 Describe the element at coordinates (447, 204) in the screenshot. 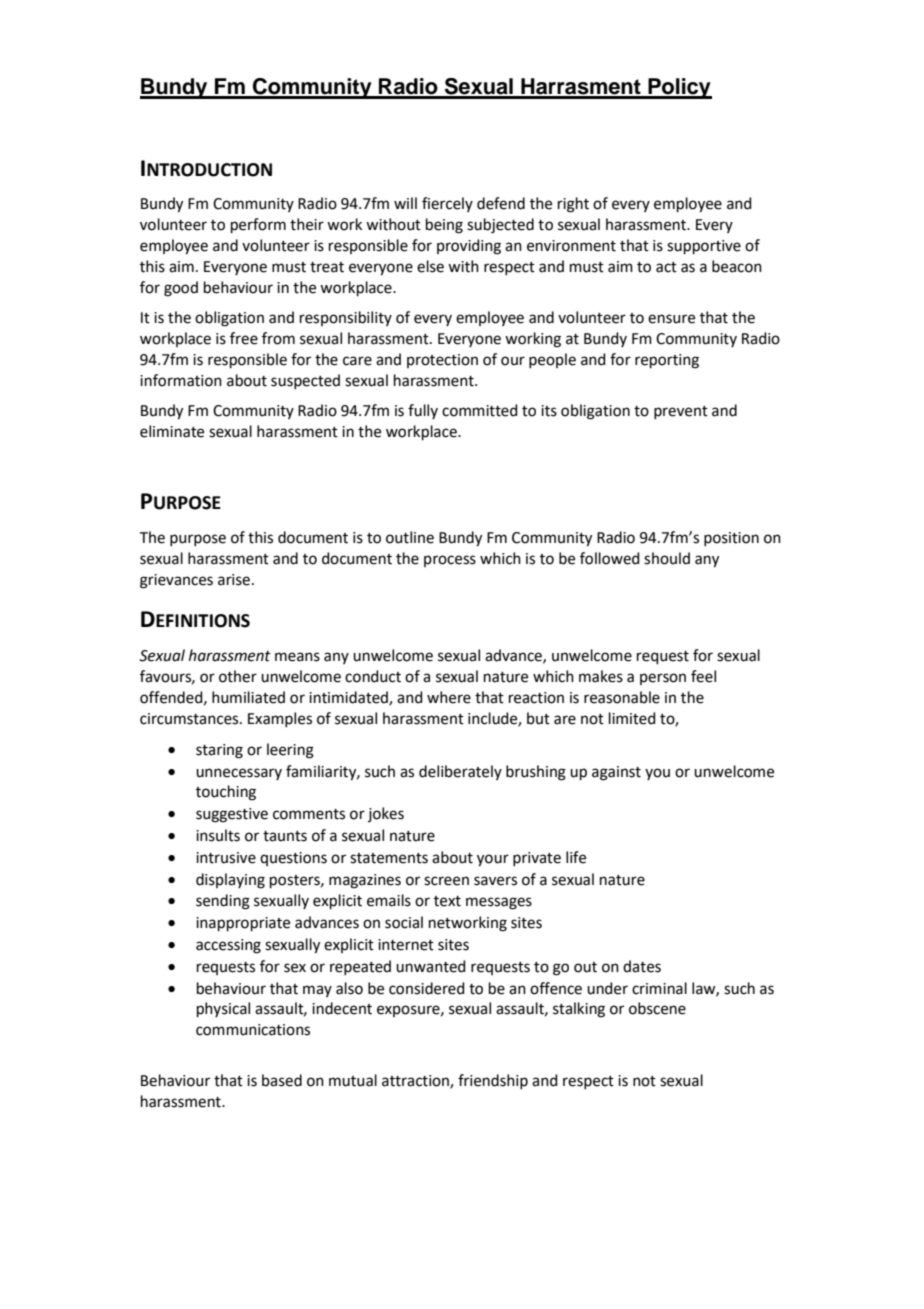

I see `fiercely` at that location.
